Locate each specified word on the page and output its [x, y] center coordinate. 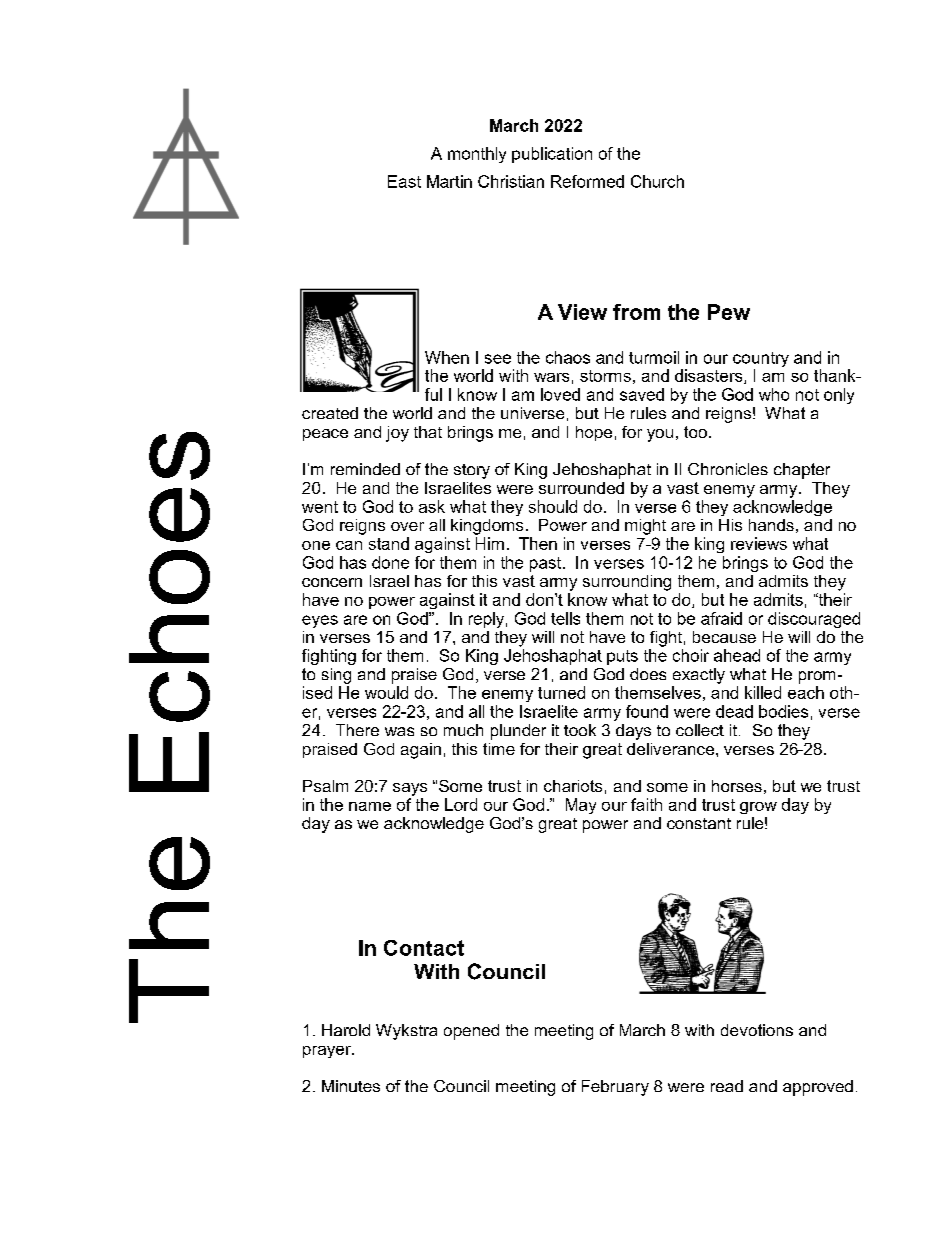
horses [737, 786]
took [580, 730]
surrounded [581, 488]
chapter [802, 471]
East [404, 181]
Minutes [351, 1086]
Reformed [587, 181]
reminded [365, 469]
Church [657, 181]
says [410, 789]
